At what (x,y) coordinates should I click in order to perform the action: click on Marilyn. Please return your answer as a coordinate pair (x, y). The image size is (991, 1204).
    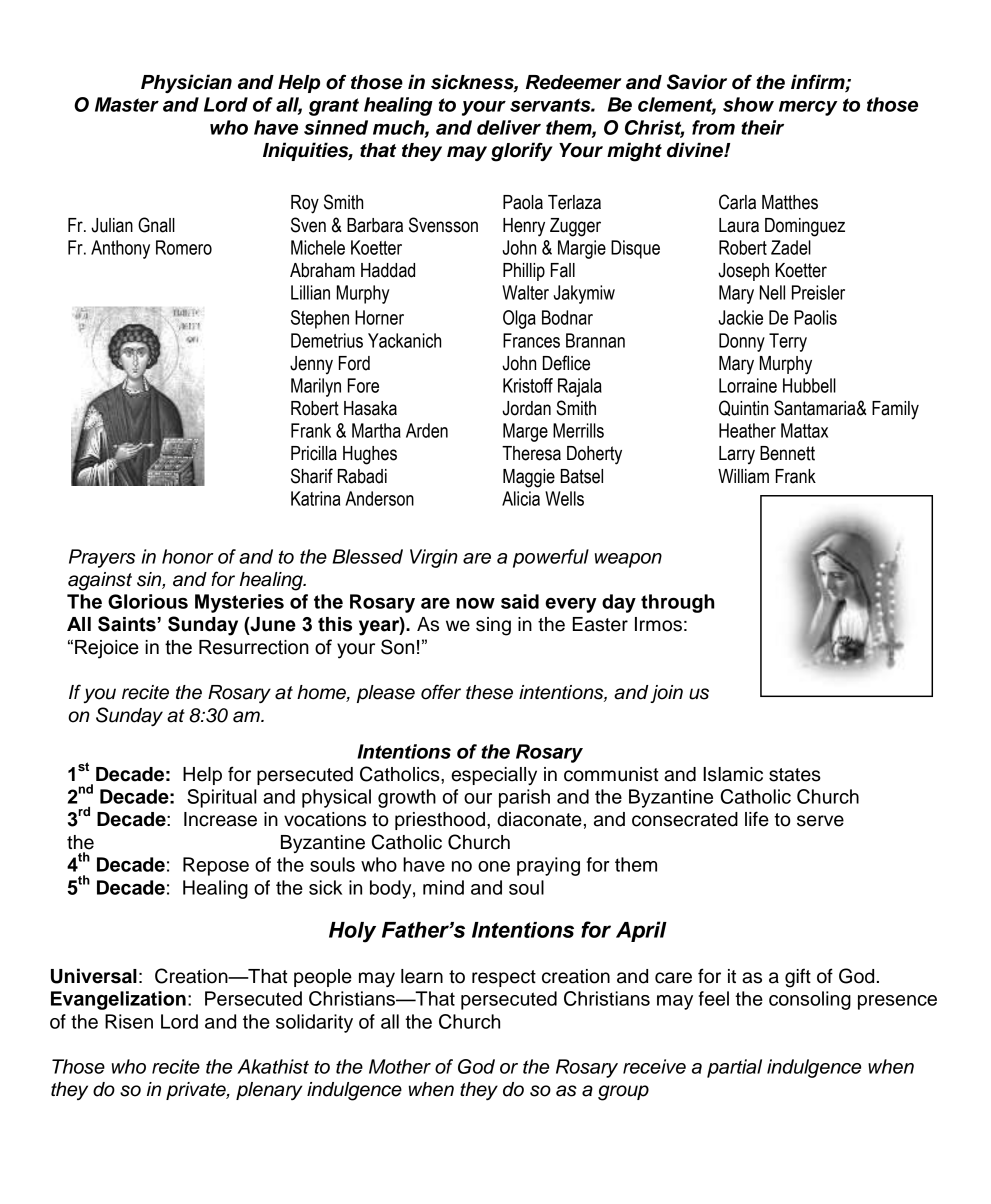
    Looking at the image, I should click on (316, 387).
